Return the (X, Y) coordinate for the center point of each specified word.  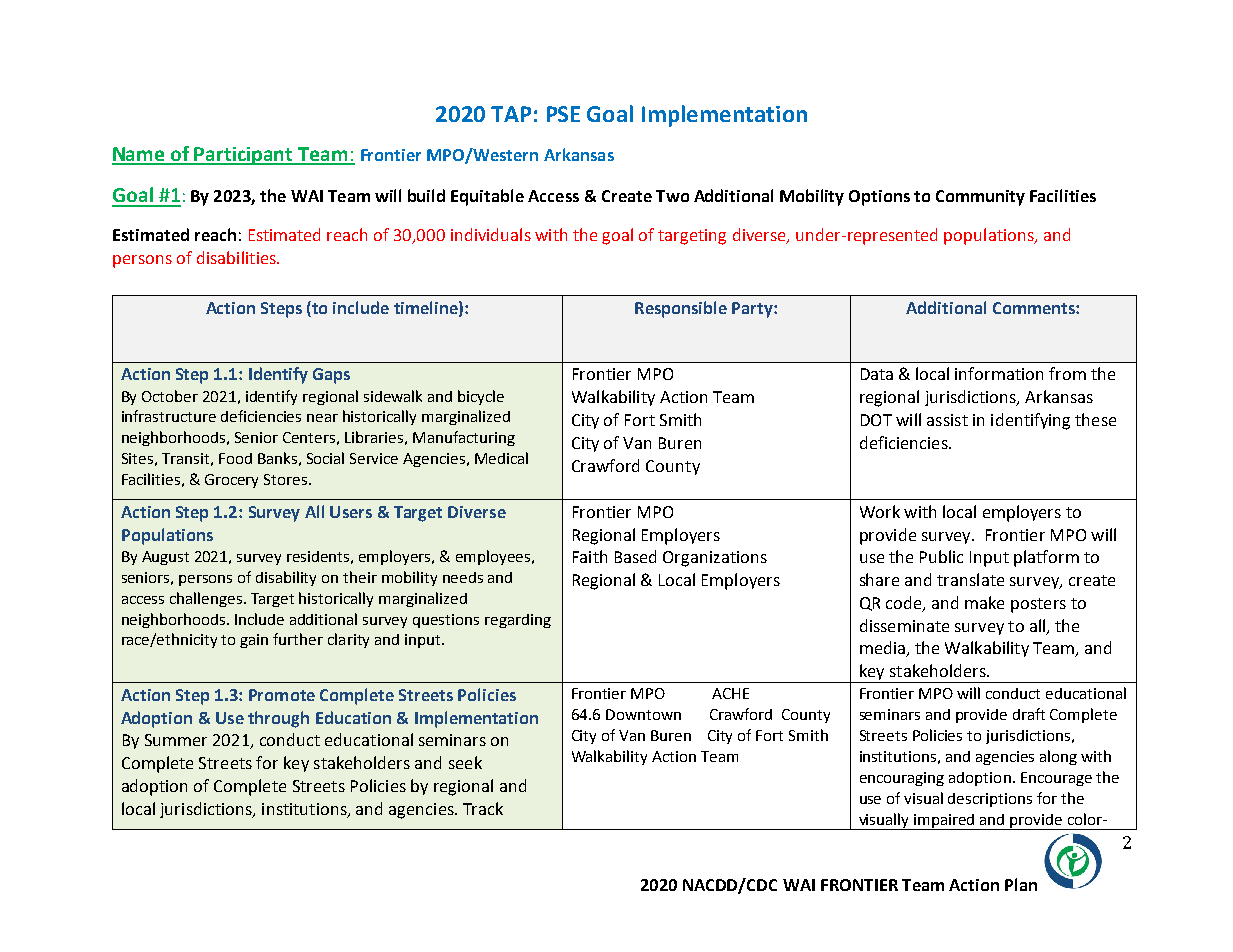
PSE (563, 114)
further (298, 639)
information (999, 373)
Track (483, 808)
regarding (518, 621)
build (426, 195)
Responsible (681, 309)
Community (980, 198)
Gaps (331, 376)
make (984, 602)
